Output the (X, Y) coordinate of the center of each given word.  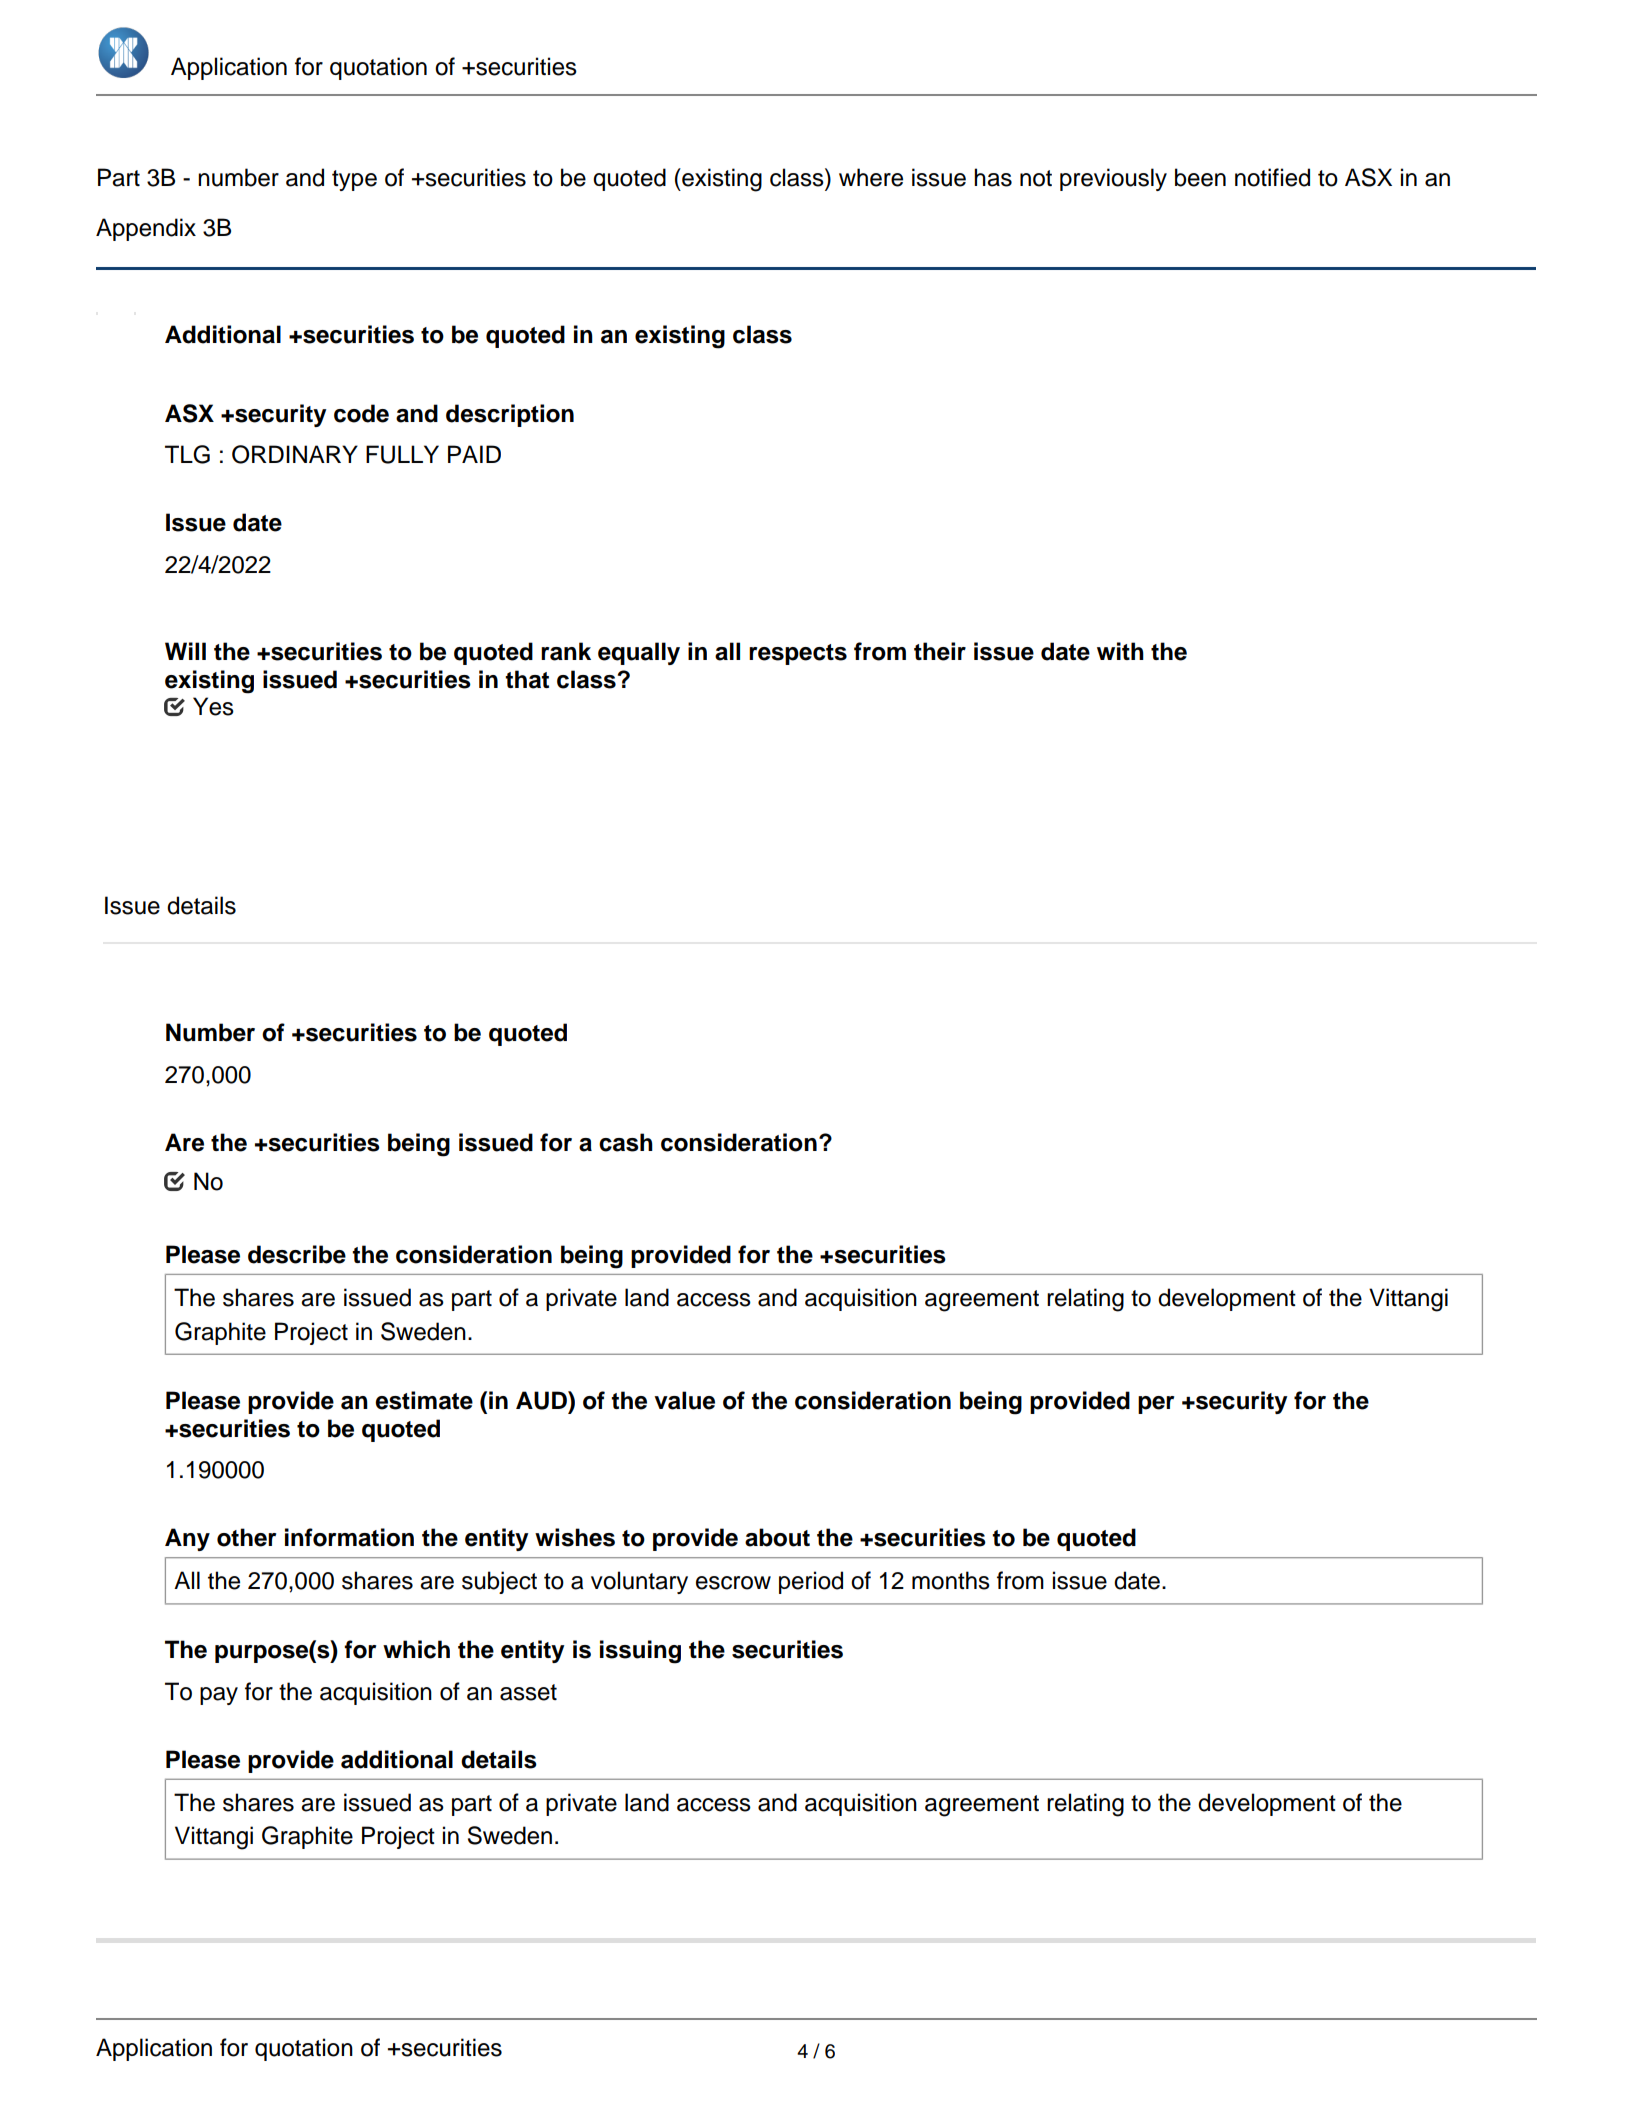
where (871, 177)
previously (1113, 179)
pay (219, 1696)
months (951, 1580)
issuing (640, 1652)
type (354, 180)
